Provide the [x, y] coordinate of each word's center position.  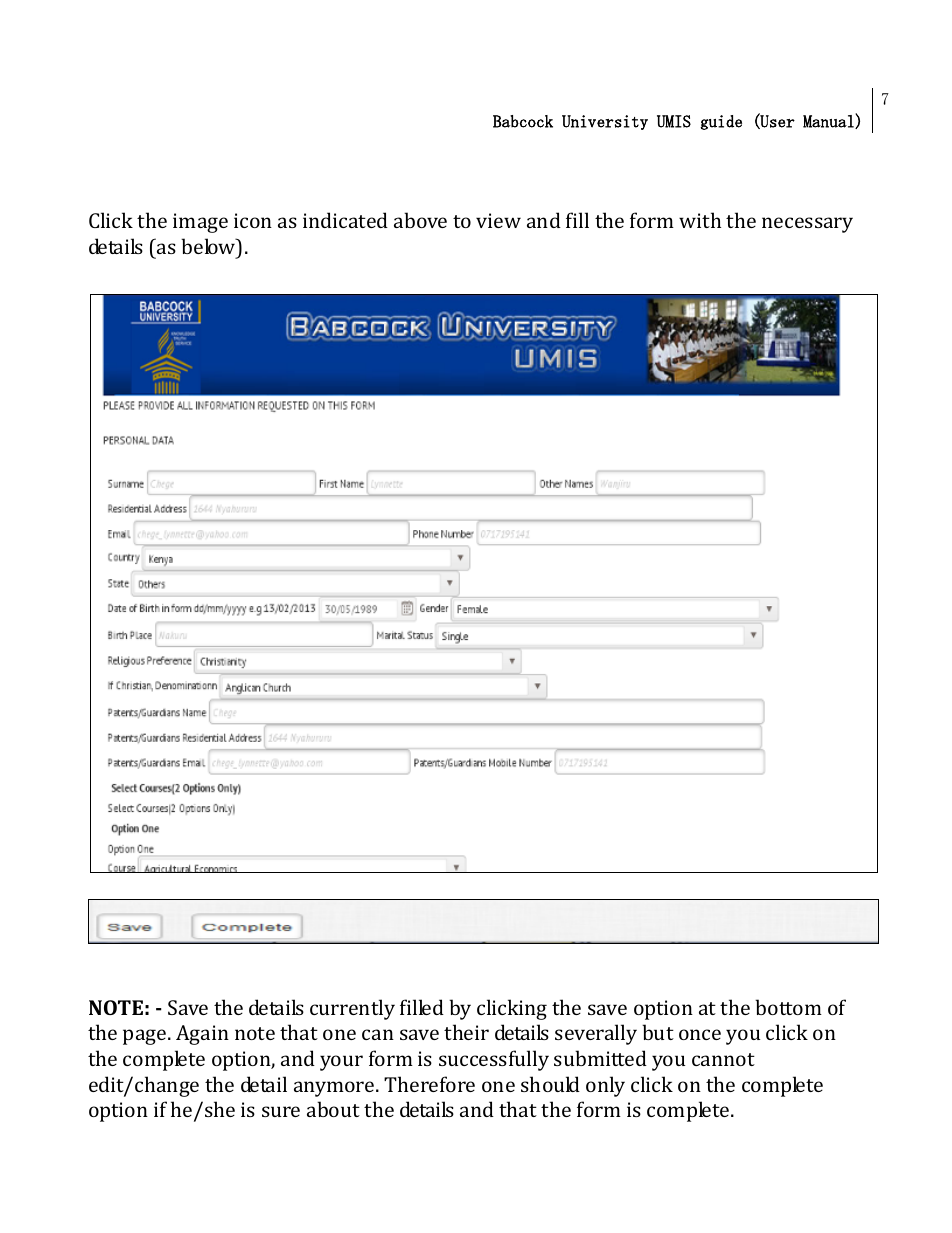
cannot [723, 1059]
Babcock [523, 121]
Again [202, 1035]
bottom [788, 1007]
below [209, 246]
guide [721, 122]
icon [253, 220]
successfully [494, 1060]
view [498, 220]
